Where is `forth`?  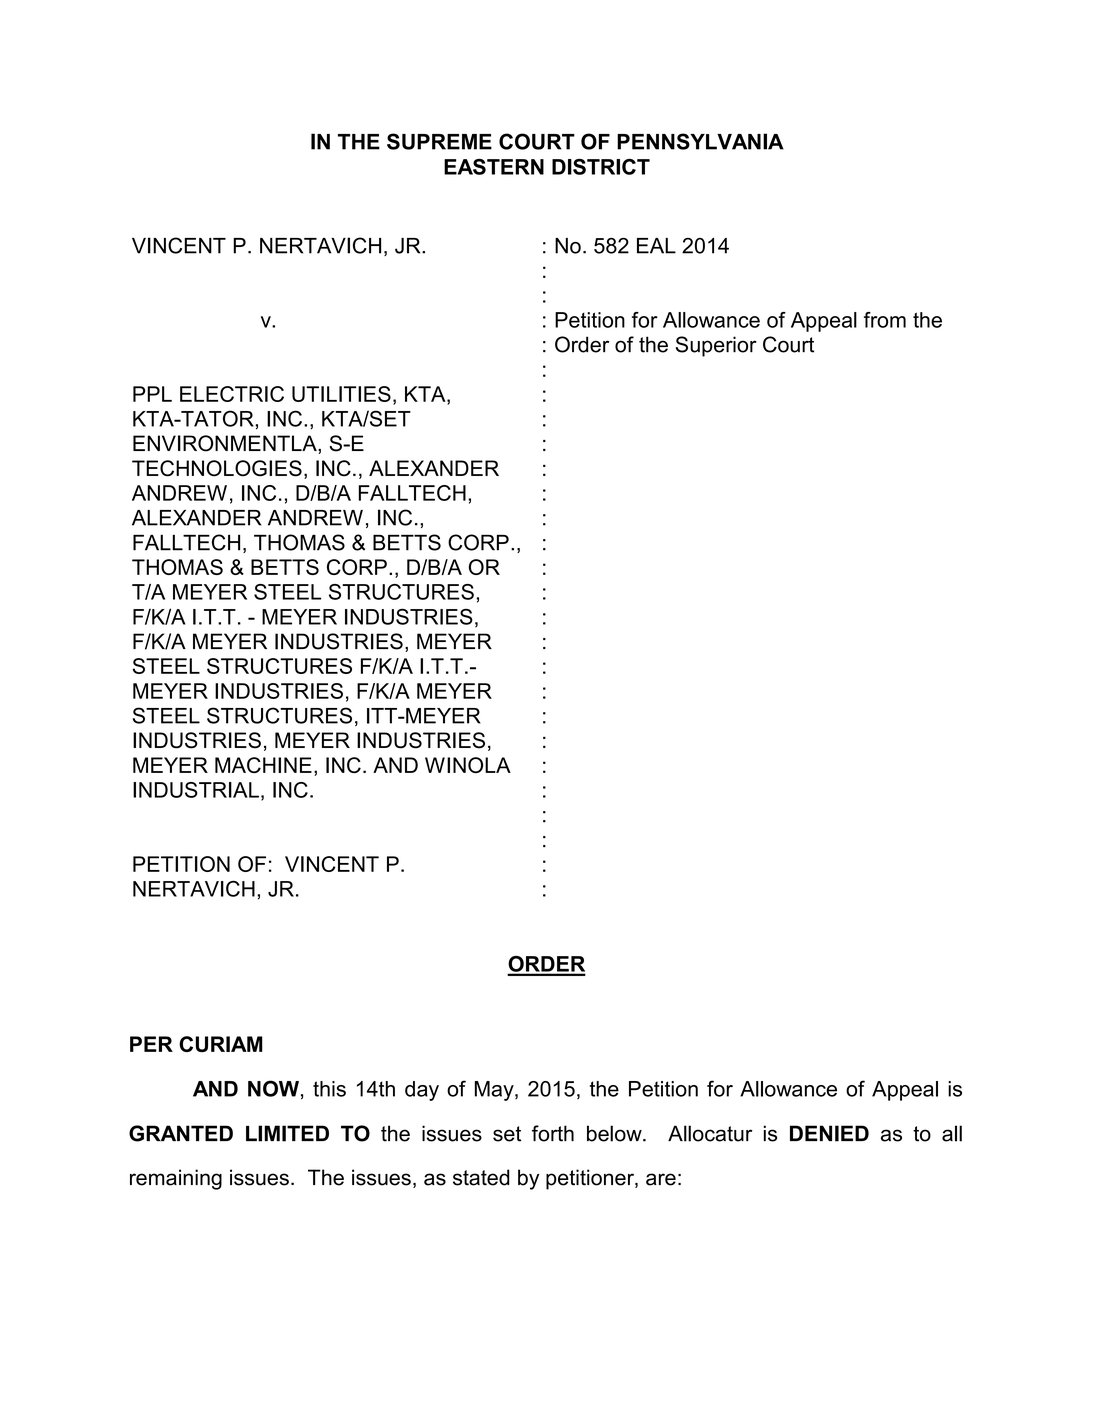
forth is located at coordinates (553, 1133).
